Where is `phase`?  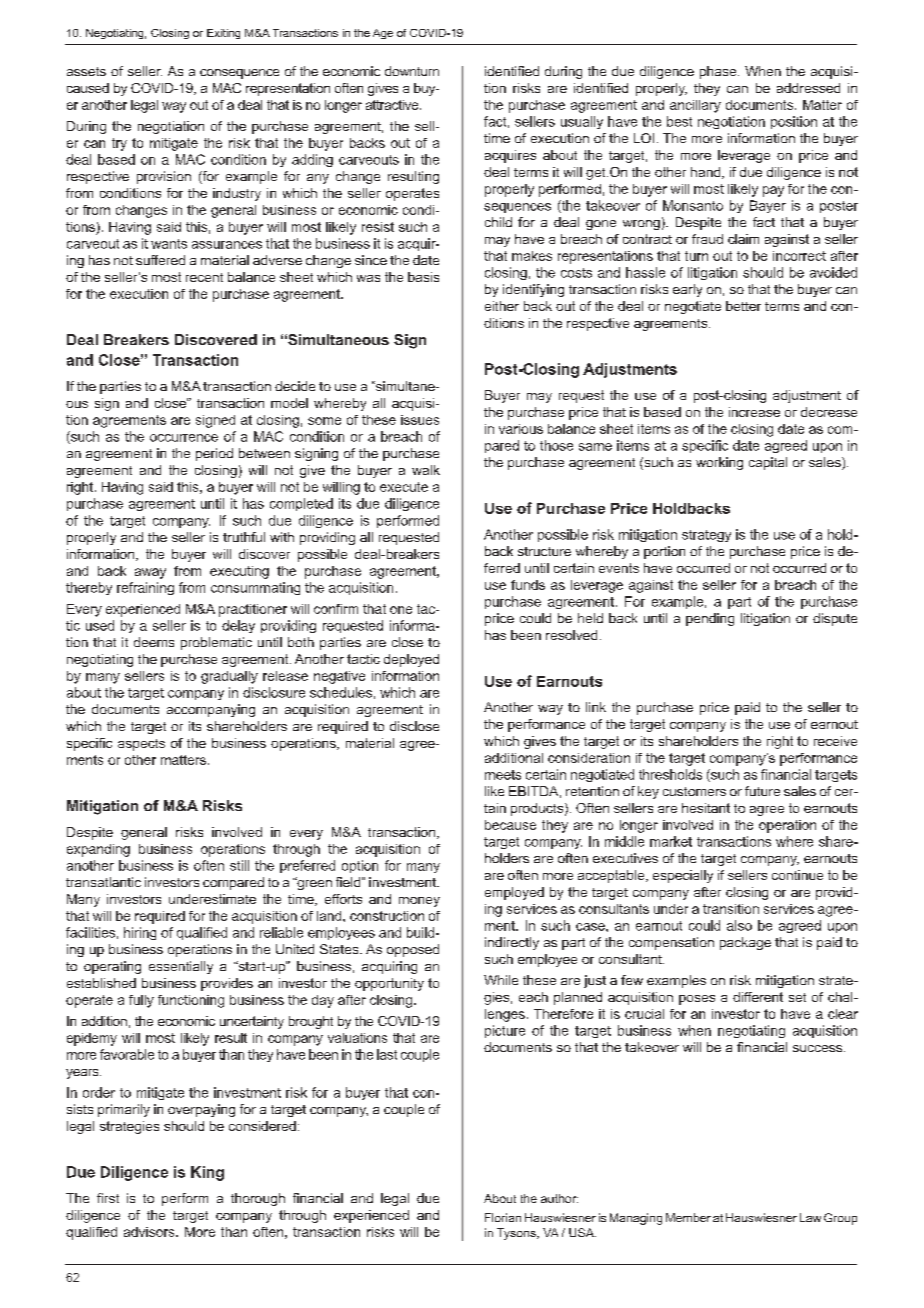
phase is located at coordinates (719, 72).
